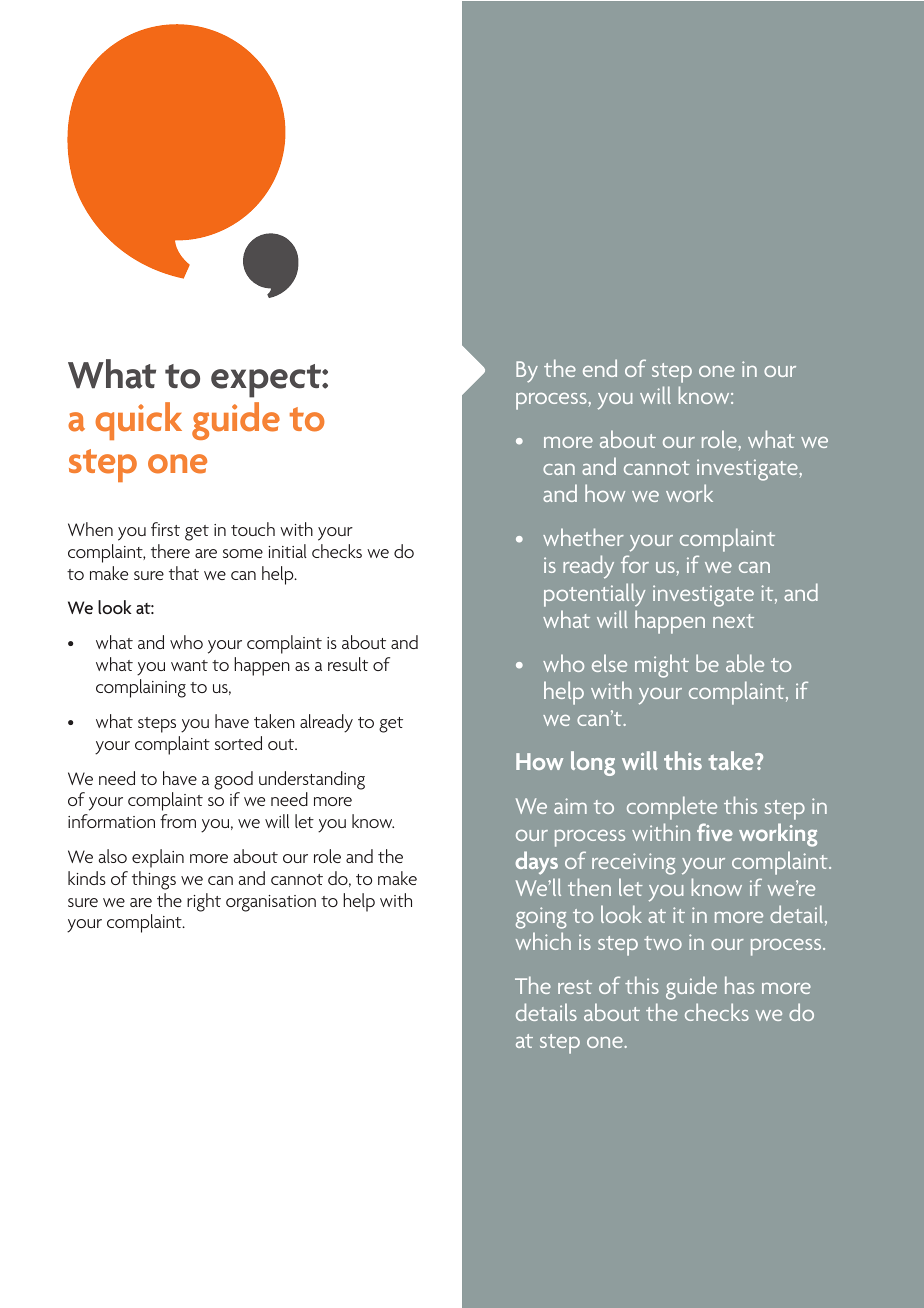 Image resolution: width=924 pixels, height=1308 pixels. Describe the element at coordinates (600, 368) in the image. I see `end` at that location.
